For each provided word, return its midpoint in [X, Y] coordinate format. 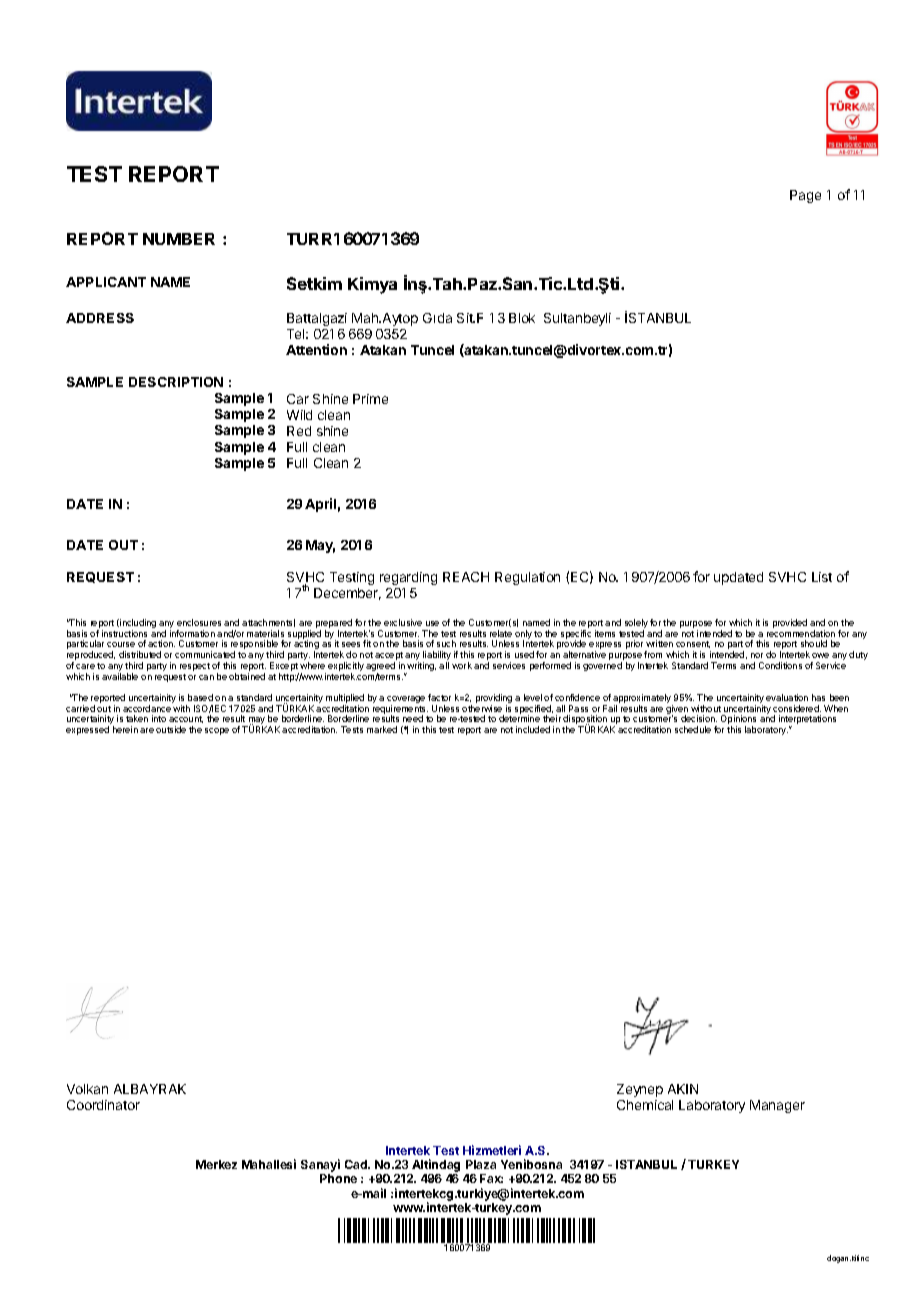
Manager [777, 1106]
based [200, 697]
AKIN [683, 1089]
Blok [522, 318]
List [822, 577]
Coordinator [103, 1105]
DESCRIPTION [176, 382]
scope [217, 731]
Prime [370, 399]
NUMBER [179, 239]
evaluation [787, 697]
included [533, 729]
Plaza [481, 1164]
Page [805, 196]
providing [494, 700]
